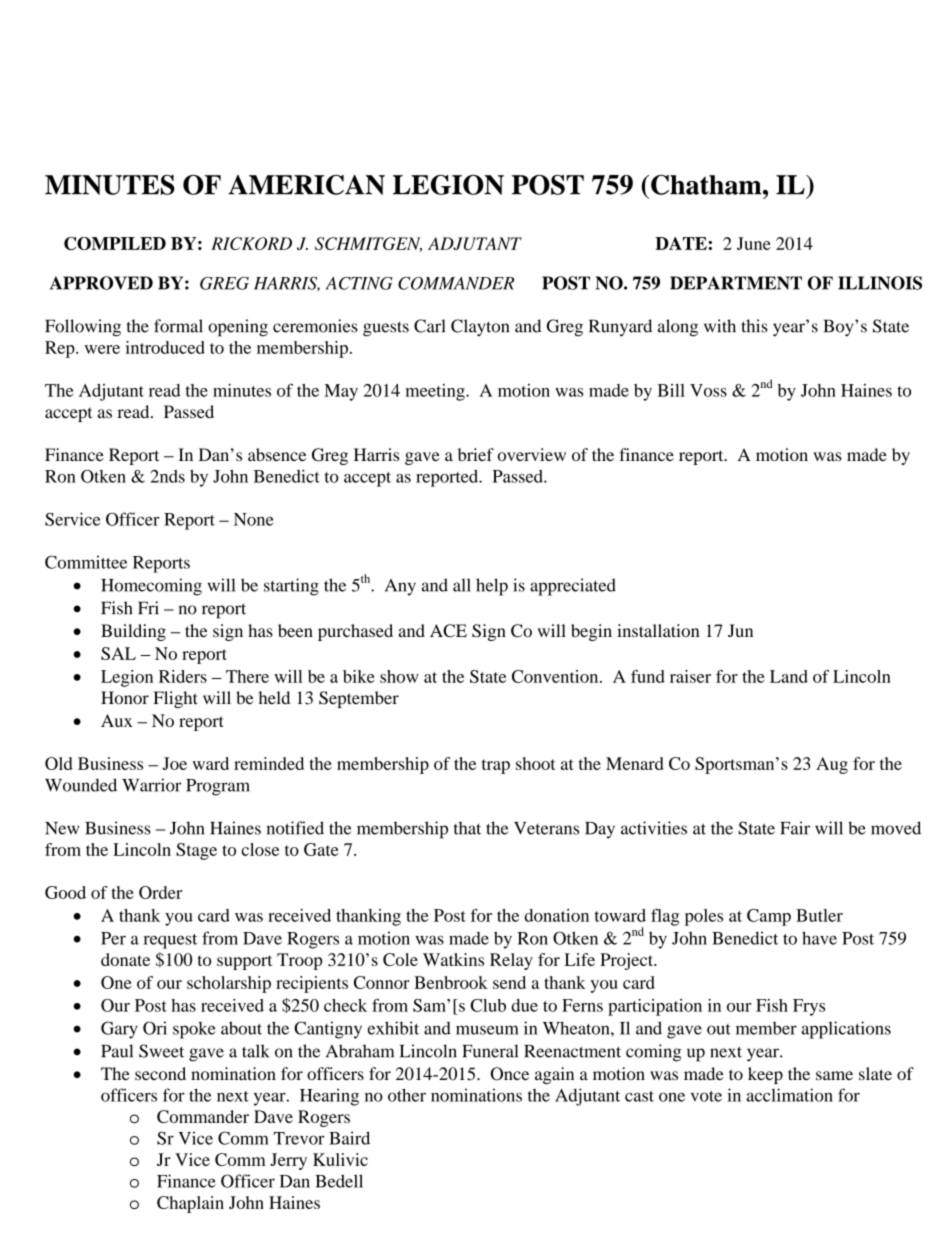  What do you see at coordinates (476, 454) in the screenshot?
I see `brief` at bounding box center [476, 454].
